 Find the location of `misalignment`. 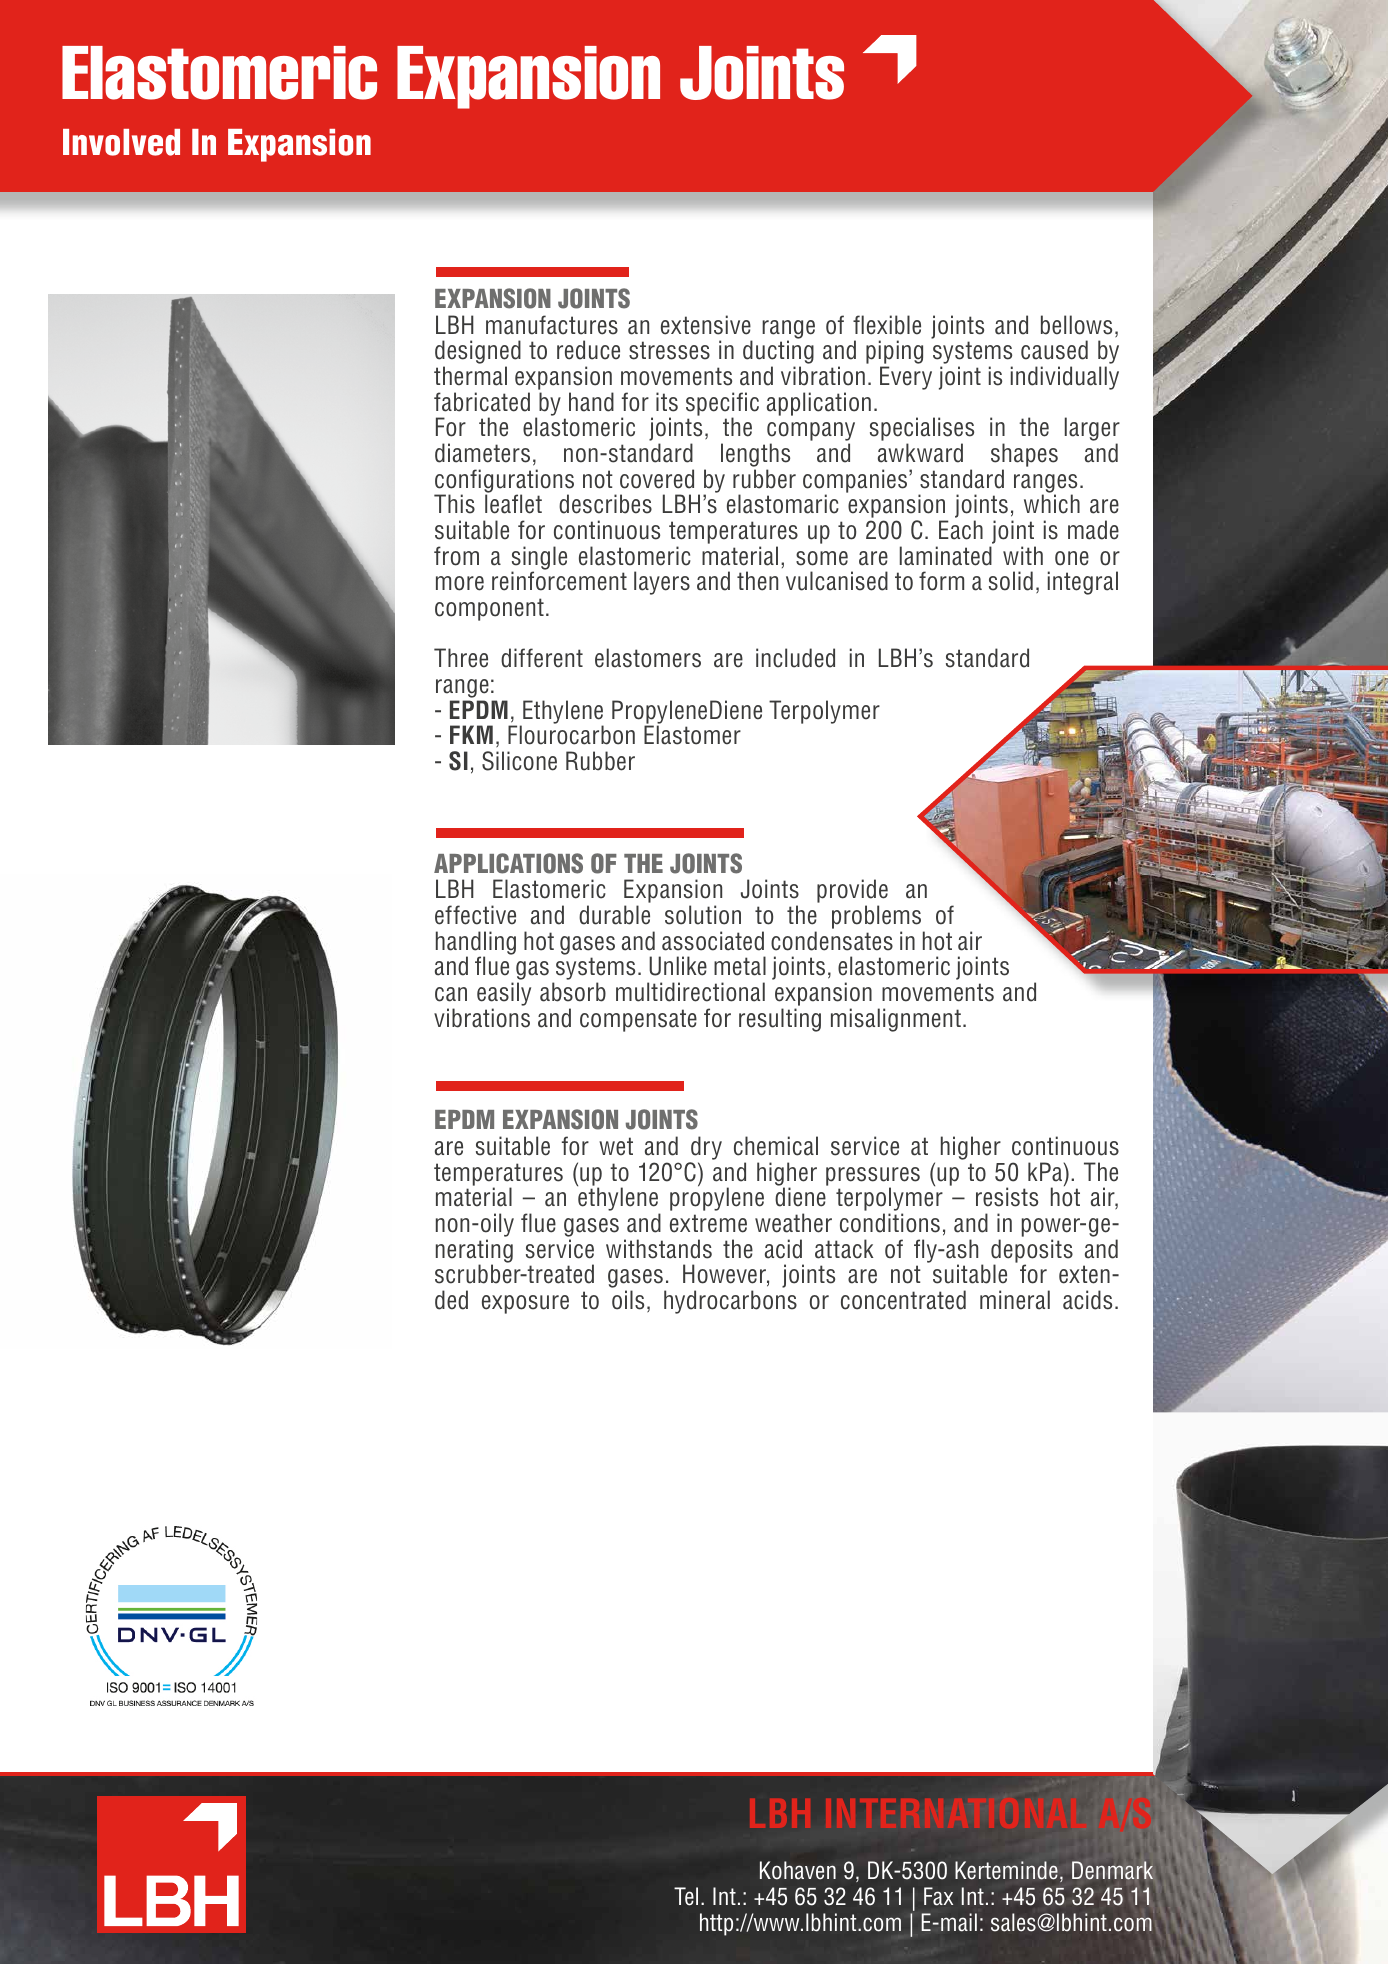

misalignment is located at coordinates (896, 1020).
